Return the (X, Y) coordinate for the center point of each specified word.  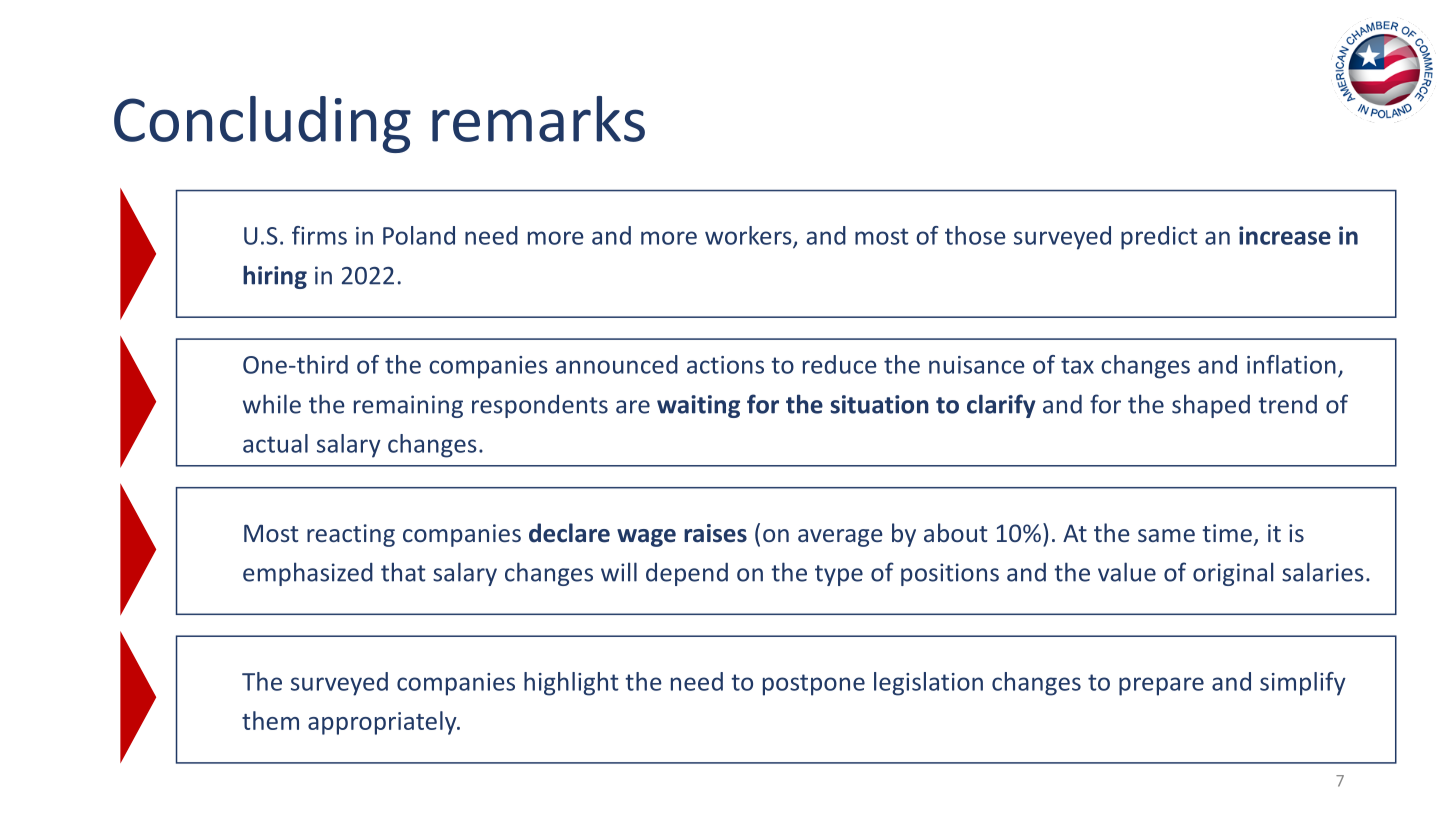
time (1227, 533)
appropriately (383, 723)
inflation (1291, 364)
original (1233, 574)
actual (275, 443)
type (839, 575)
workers (749, 236)
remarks (538, 119)
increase (1285, 235)
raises (715, 533)
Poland (419, 235)
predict (1159, 238)
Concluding (262, 124)
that (403, 572)
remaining (408, 406)
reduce (840, 364)
